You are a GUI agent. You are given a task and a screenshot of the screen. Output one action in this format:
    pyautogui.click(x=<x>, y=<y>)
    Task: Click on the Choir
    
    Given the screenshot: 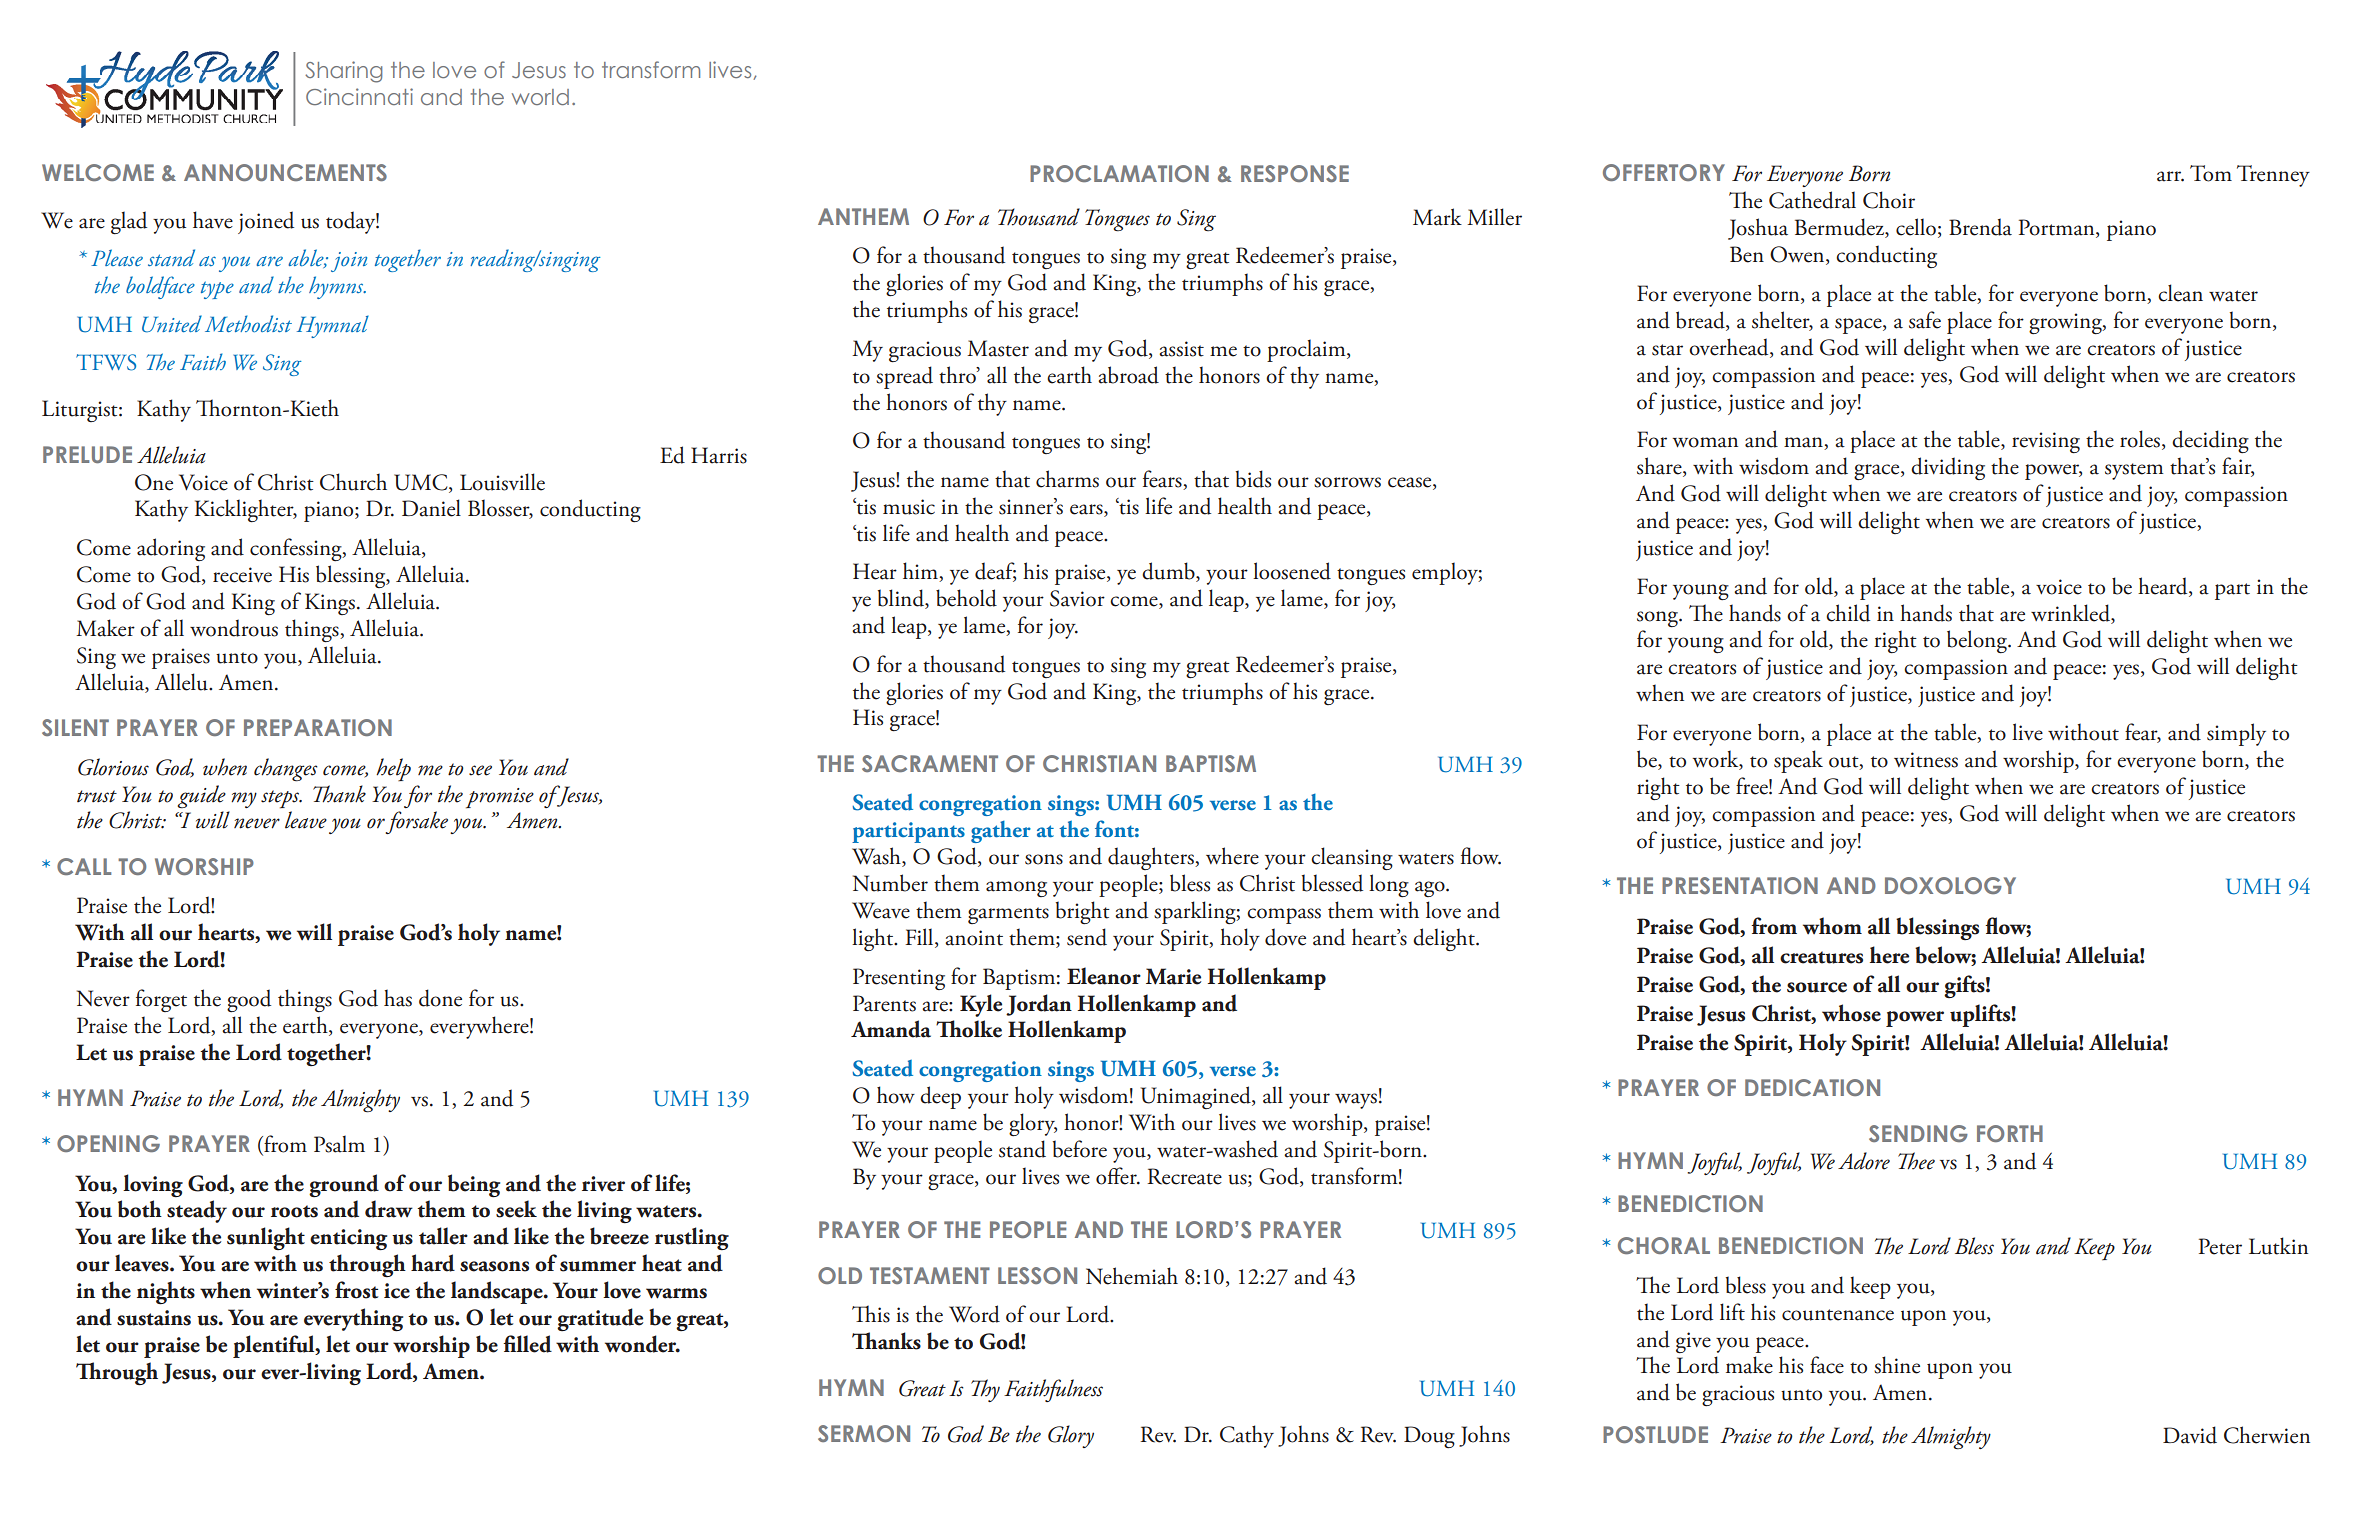 What is the action you would take?
    pyautogui.click(x=1889, y=200)
